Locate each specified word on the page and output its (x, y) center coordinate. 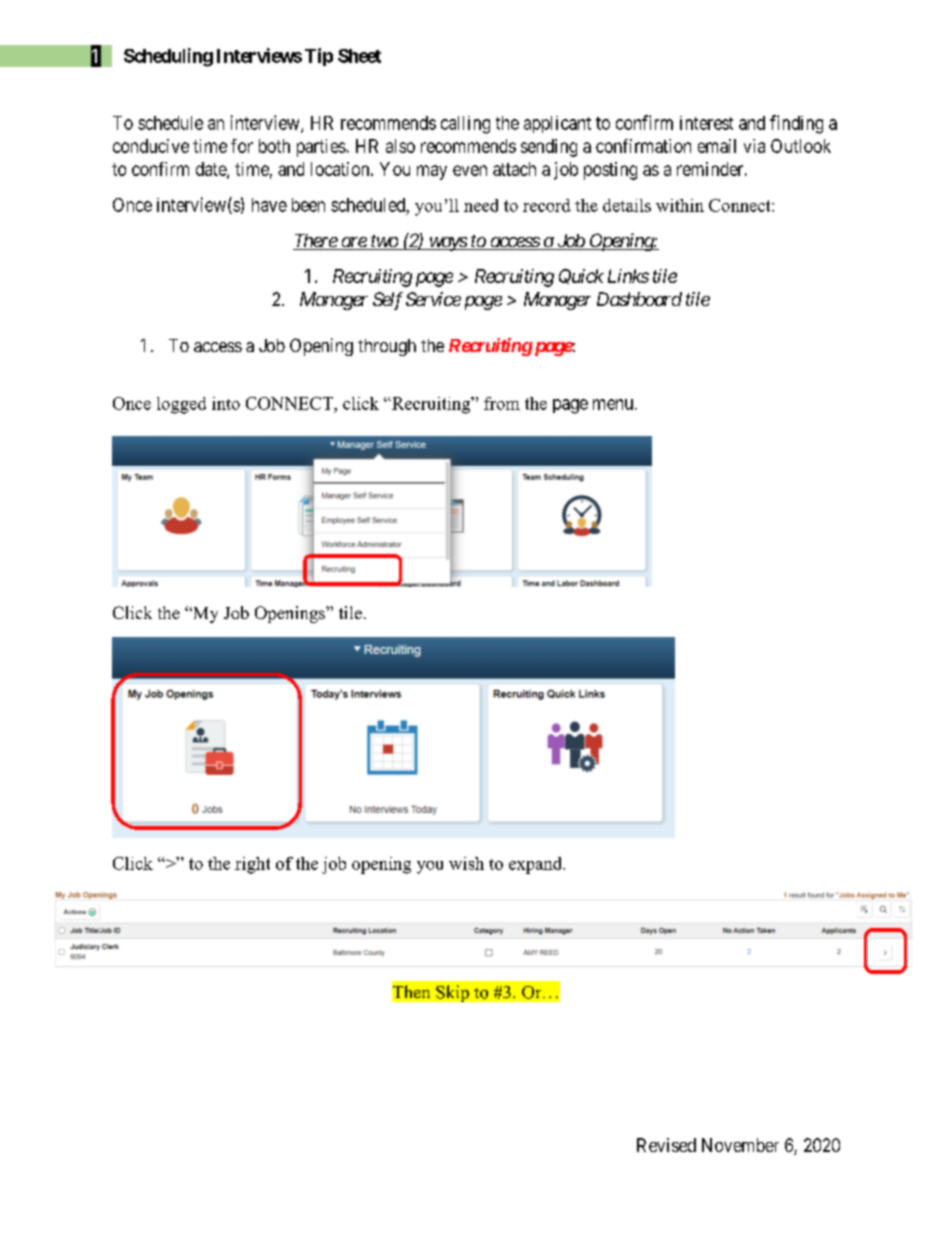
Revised (666, 1145)
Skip (452, 993)
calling (465, 125)
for (242, 146)
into (226, 403)
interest (706, 123)
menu (614, 404)
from (502, 403)
